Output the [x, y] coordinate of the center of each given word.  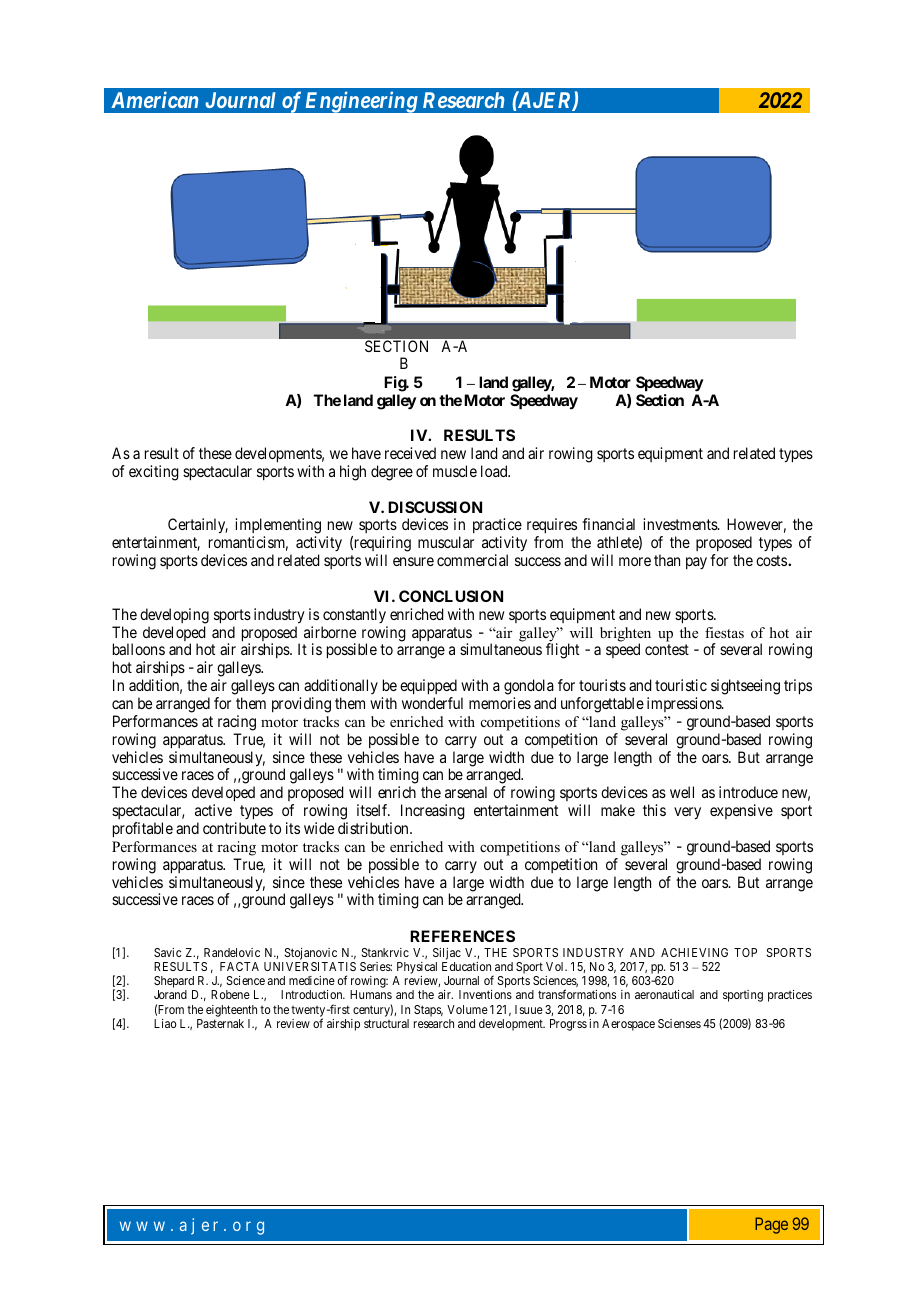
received [410, 453]
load [495, 471]
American [154, 99]
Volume [467, 1009]
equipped [428, 687]
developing [174, 616]
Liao [165, 1023]
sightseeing [745, 687]
